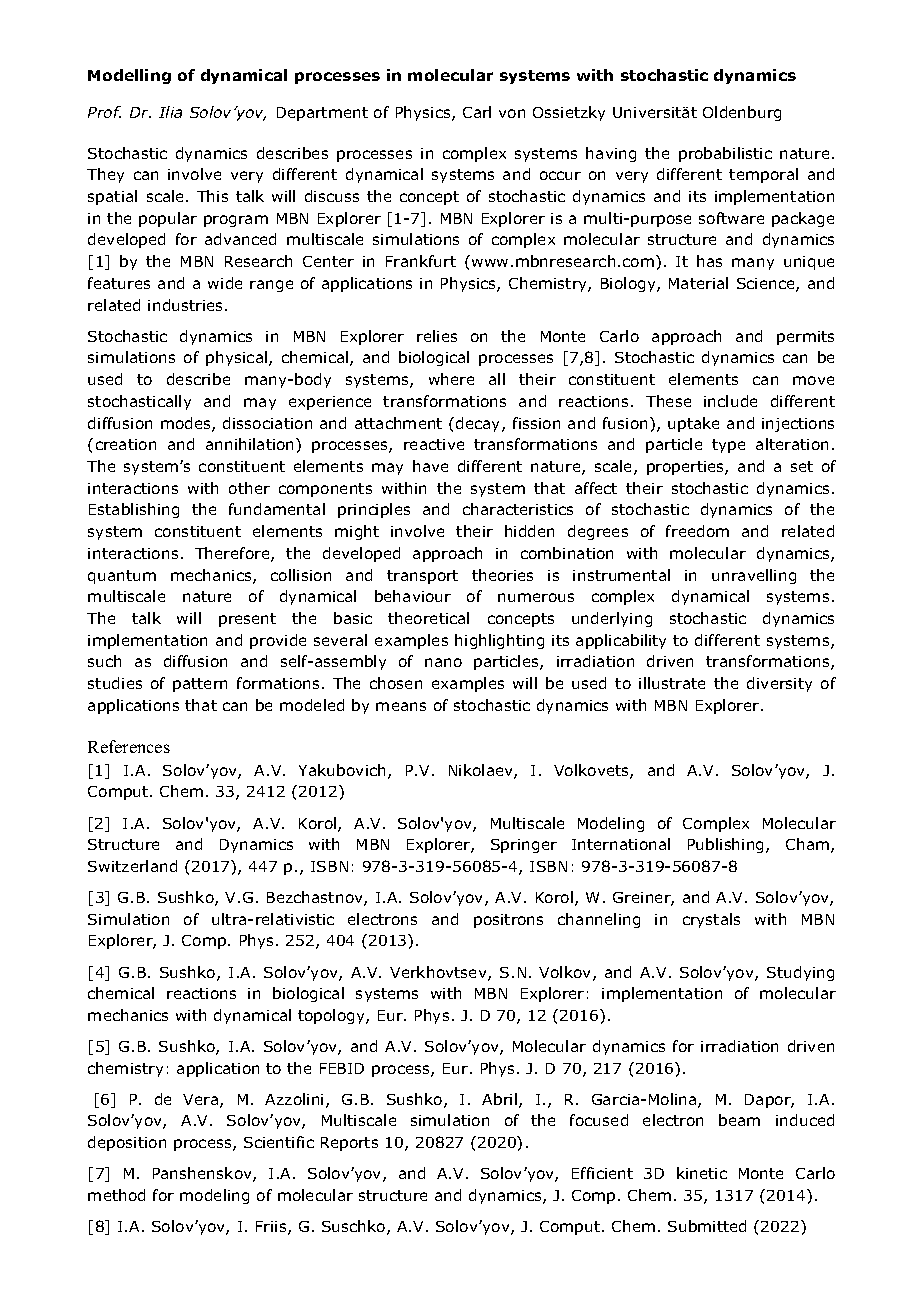  I want to click on freedom, so click(697, 531).
